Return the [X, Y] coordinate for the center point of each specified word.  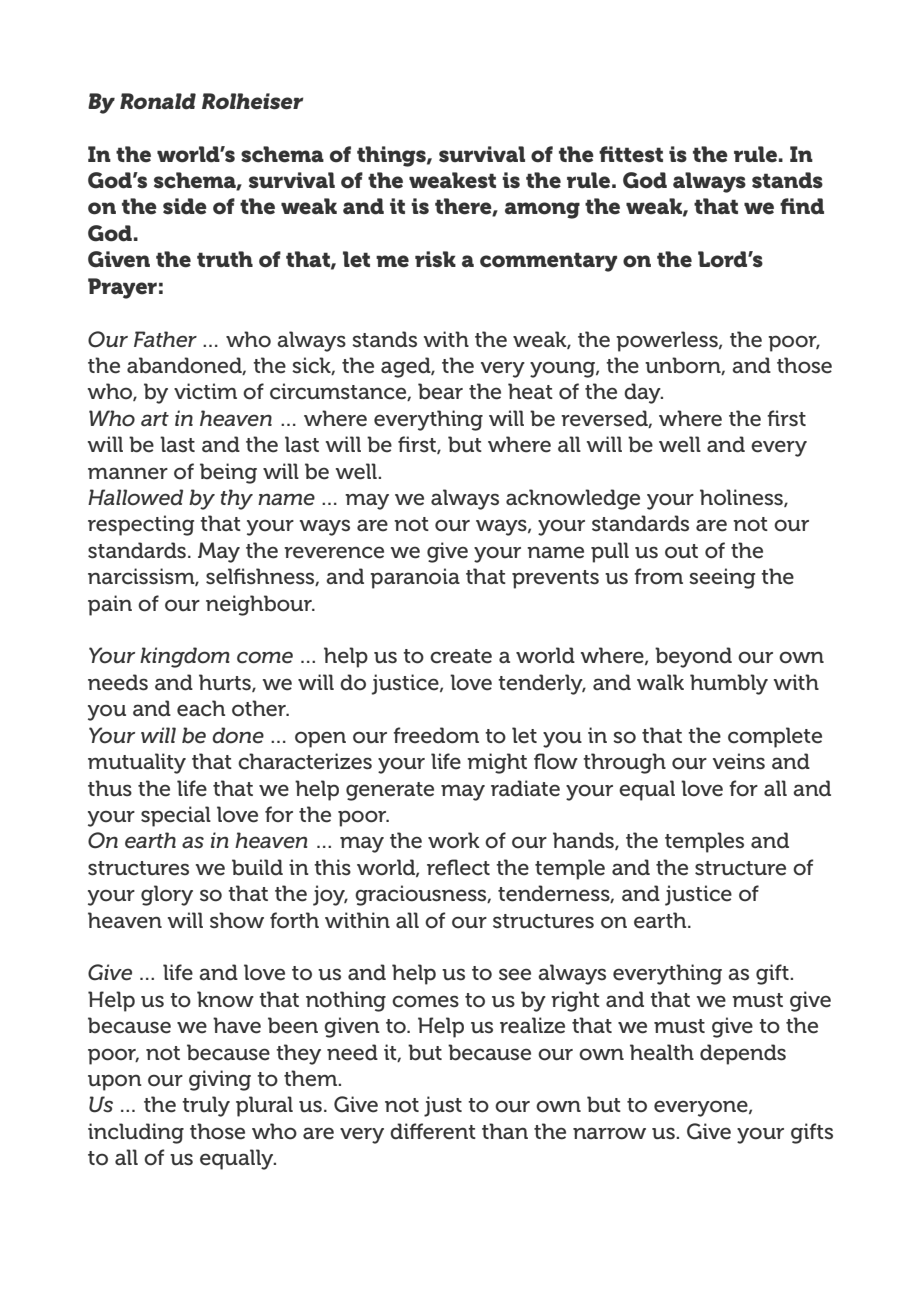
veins [739, 761]
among [542, 210]
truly [206, 1106]
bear [440, 391]
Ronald [158, 101]
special [176, 816]
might [497, 763]
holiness [742, 498]
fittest [631, 154]
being [228, 473]
